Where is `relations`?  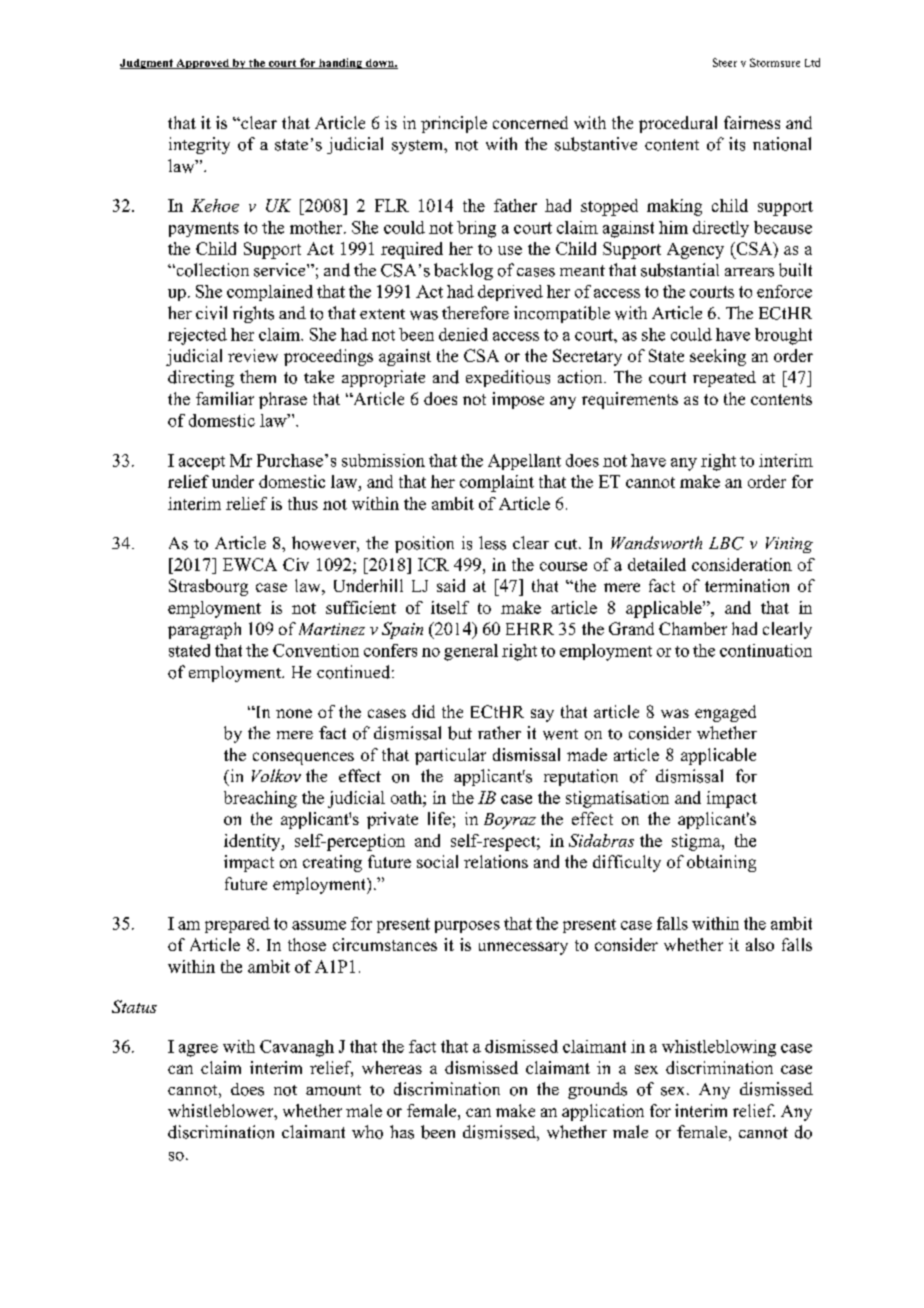 relations is located at coordinates (496, 861).
